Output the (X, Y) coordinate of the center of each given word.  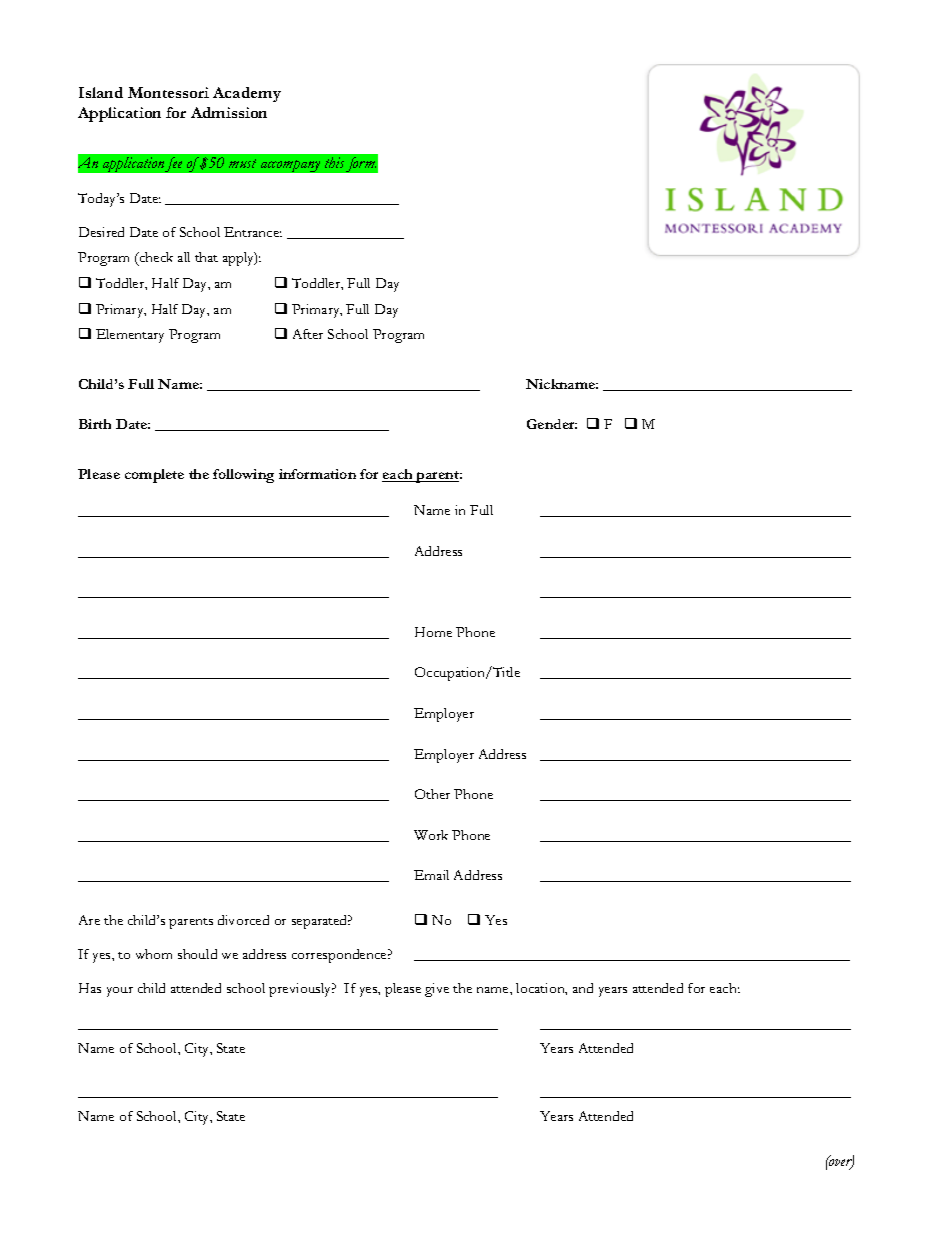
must (242, 163)
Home (433, 632)
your (120, 992)
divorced (243, 920)
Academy (247, 94)
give (437, 990)
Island (101, 92)
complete (154, 476)
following (243, 476)
